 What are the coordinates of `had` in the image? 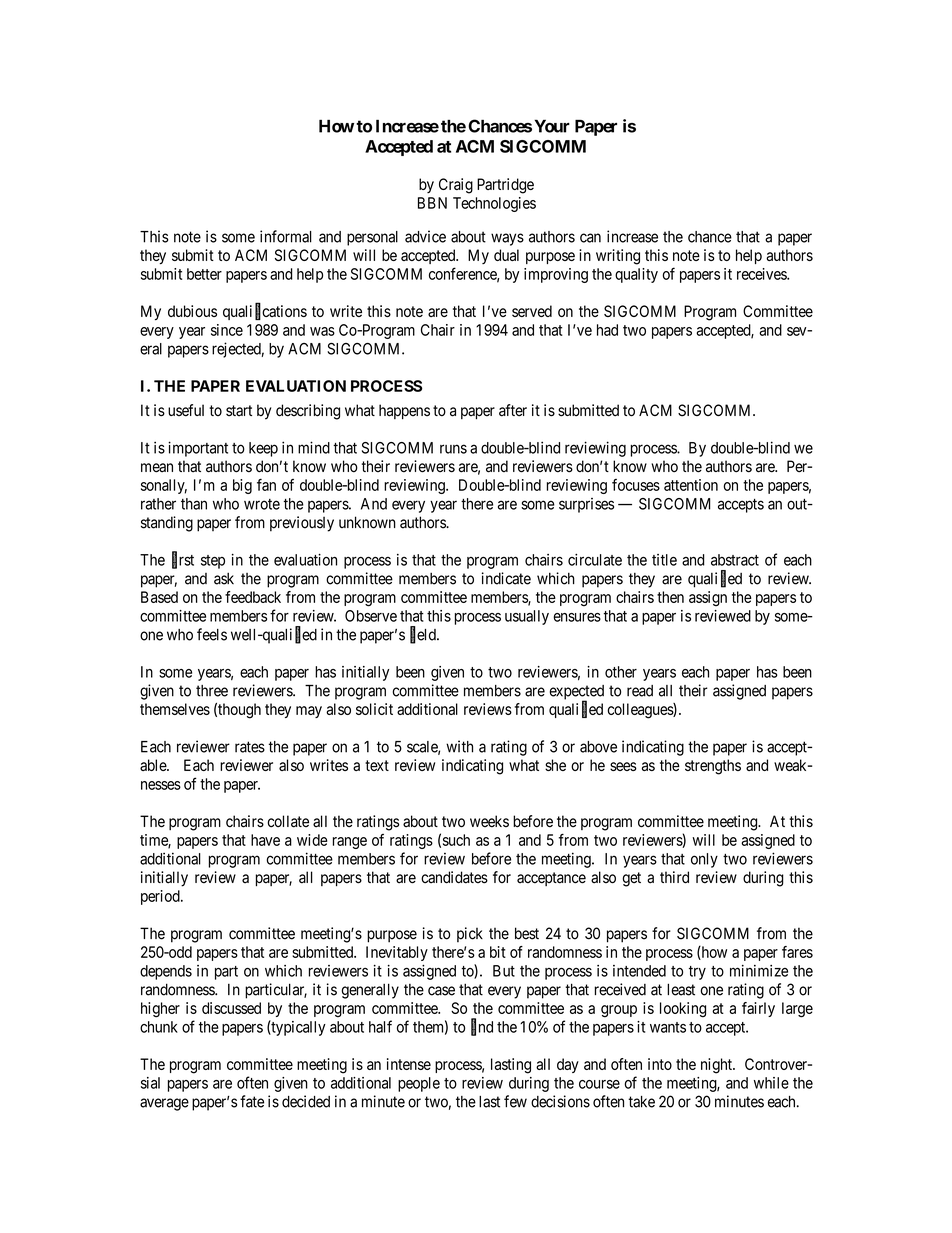 It's located at (607, 330).
